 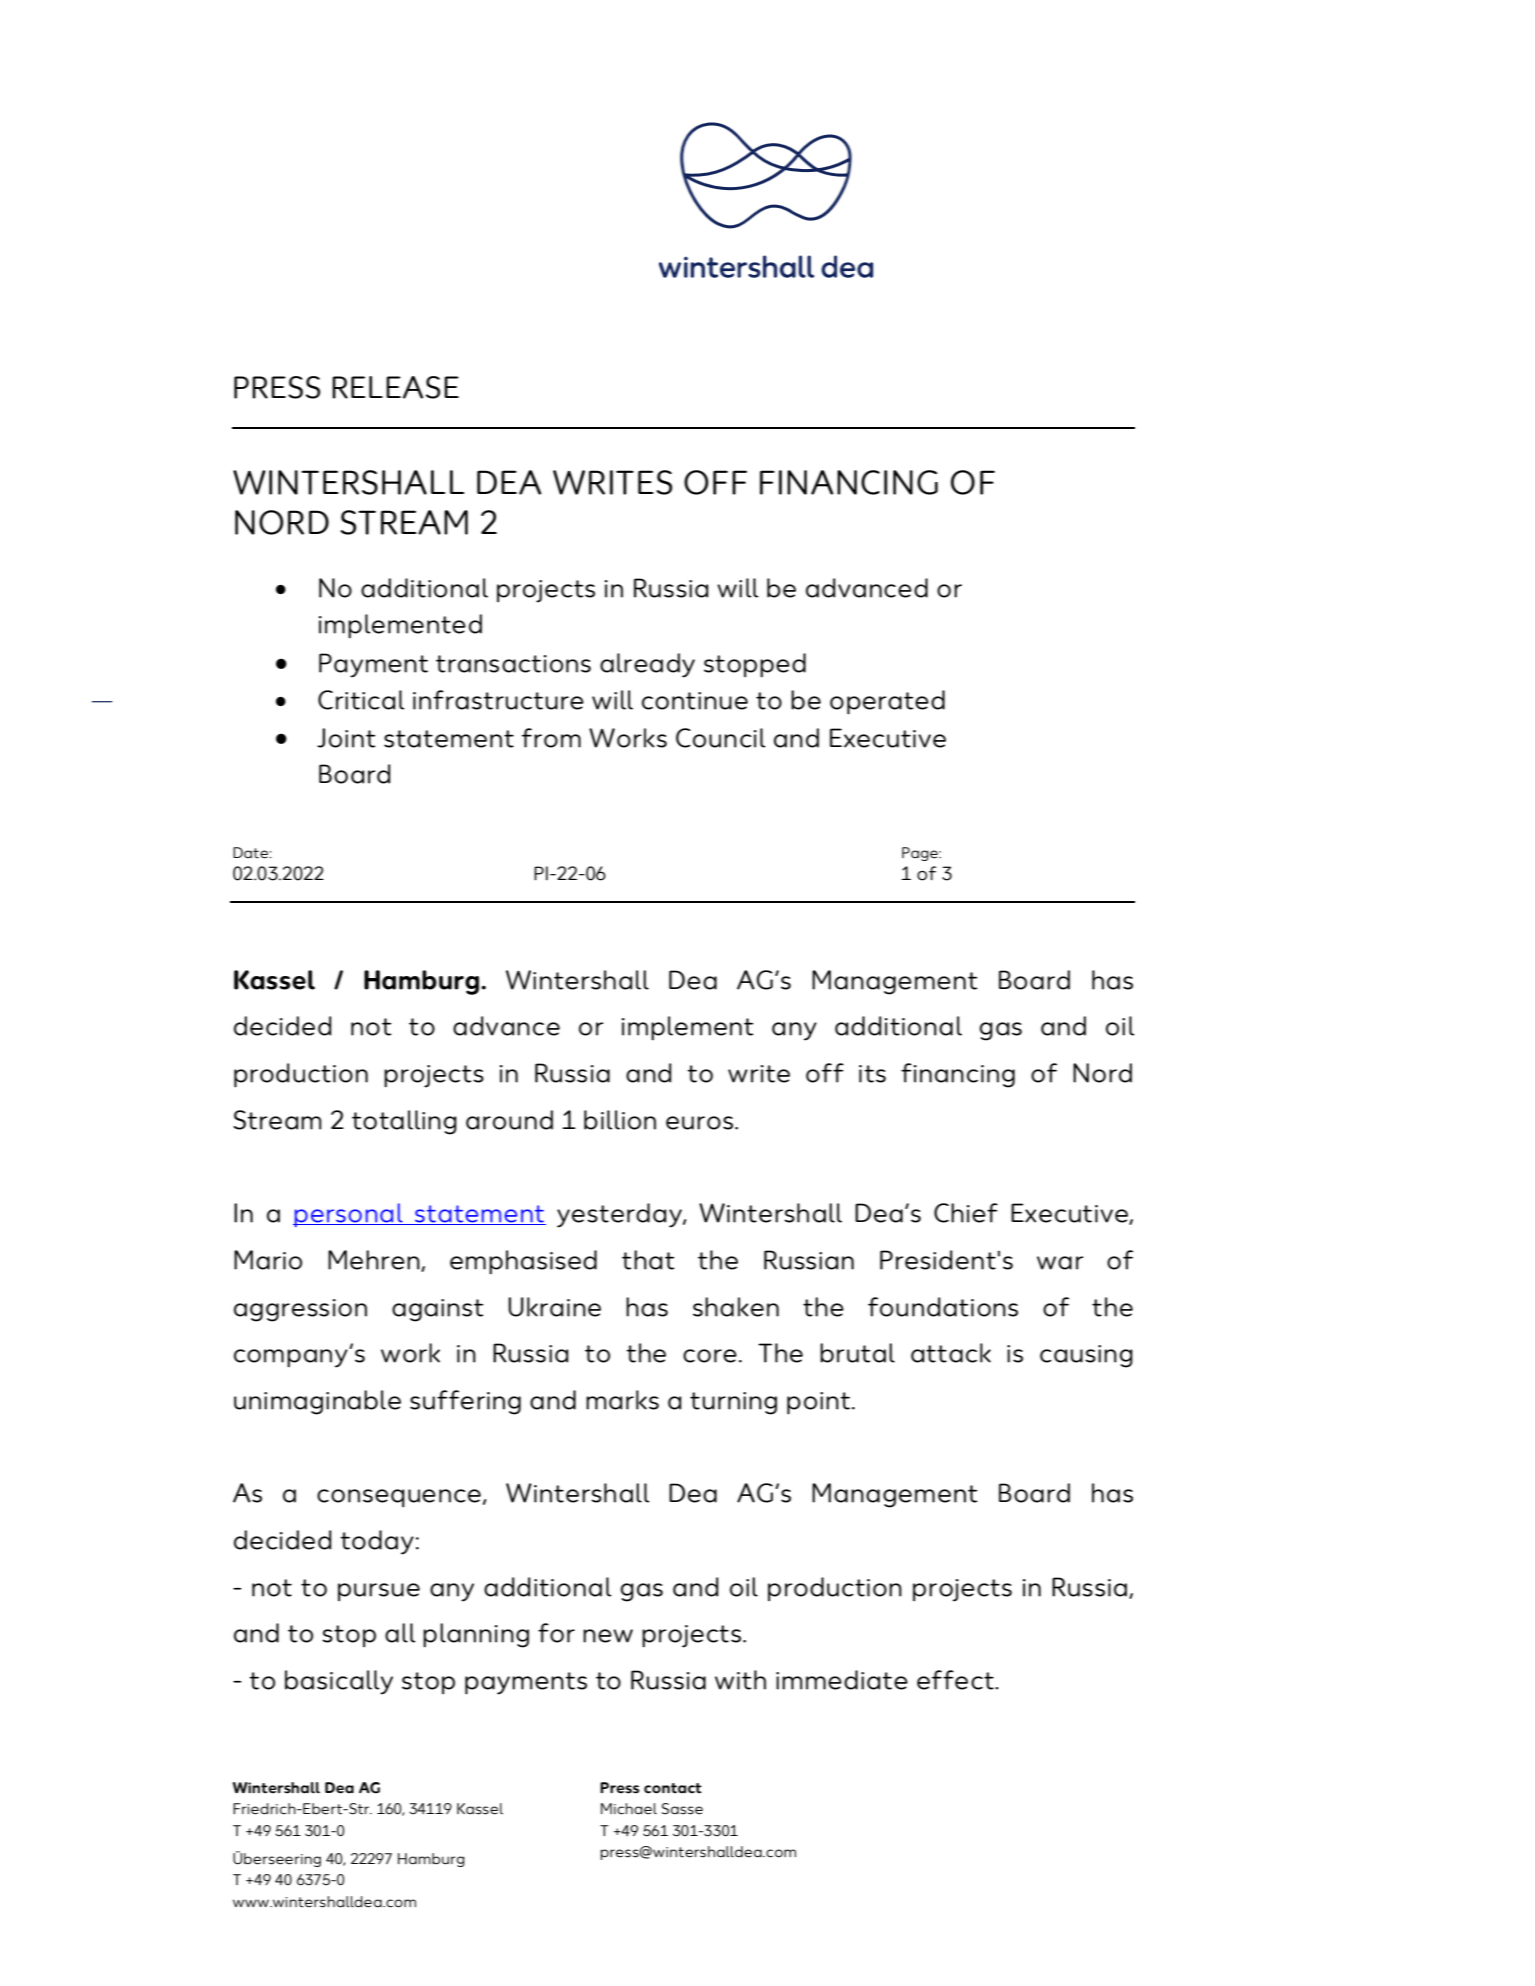 What do you see at coordinates (339, 1682) in the screenshot?
I see `basically` at bounding box center [339, 1682].
